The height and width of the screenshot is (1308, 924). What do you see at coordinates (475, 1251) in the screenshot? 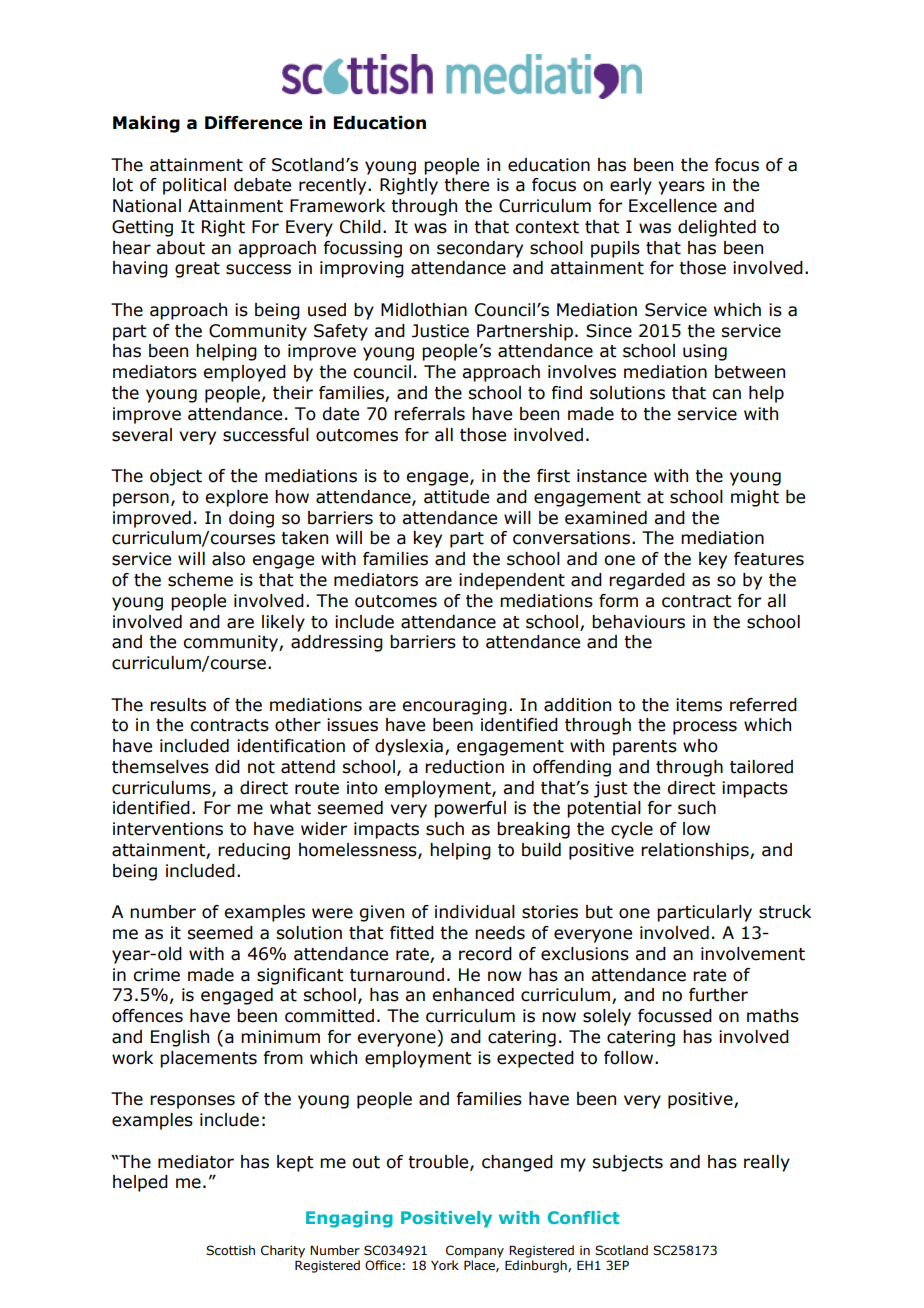
I see `Company` at bounding box center [475, 1251].
